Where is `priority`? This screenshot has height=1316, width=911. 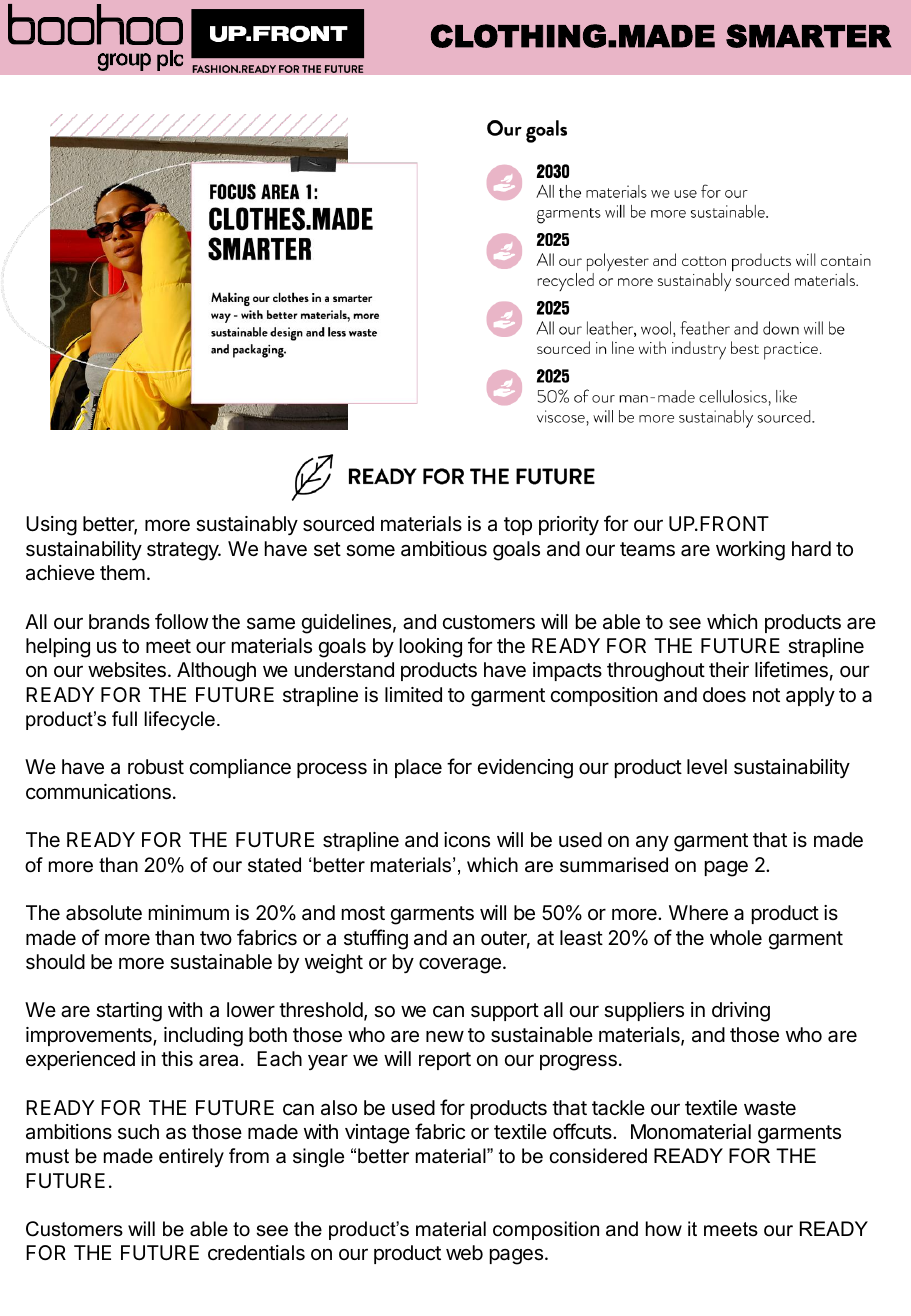
priority is located at coordinates (569, 525).
